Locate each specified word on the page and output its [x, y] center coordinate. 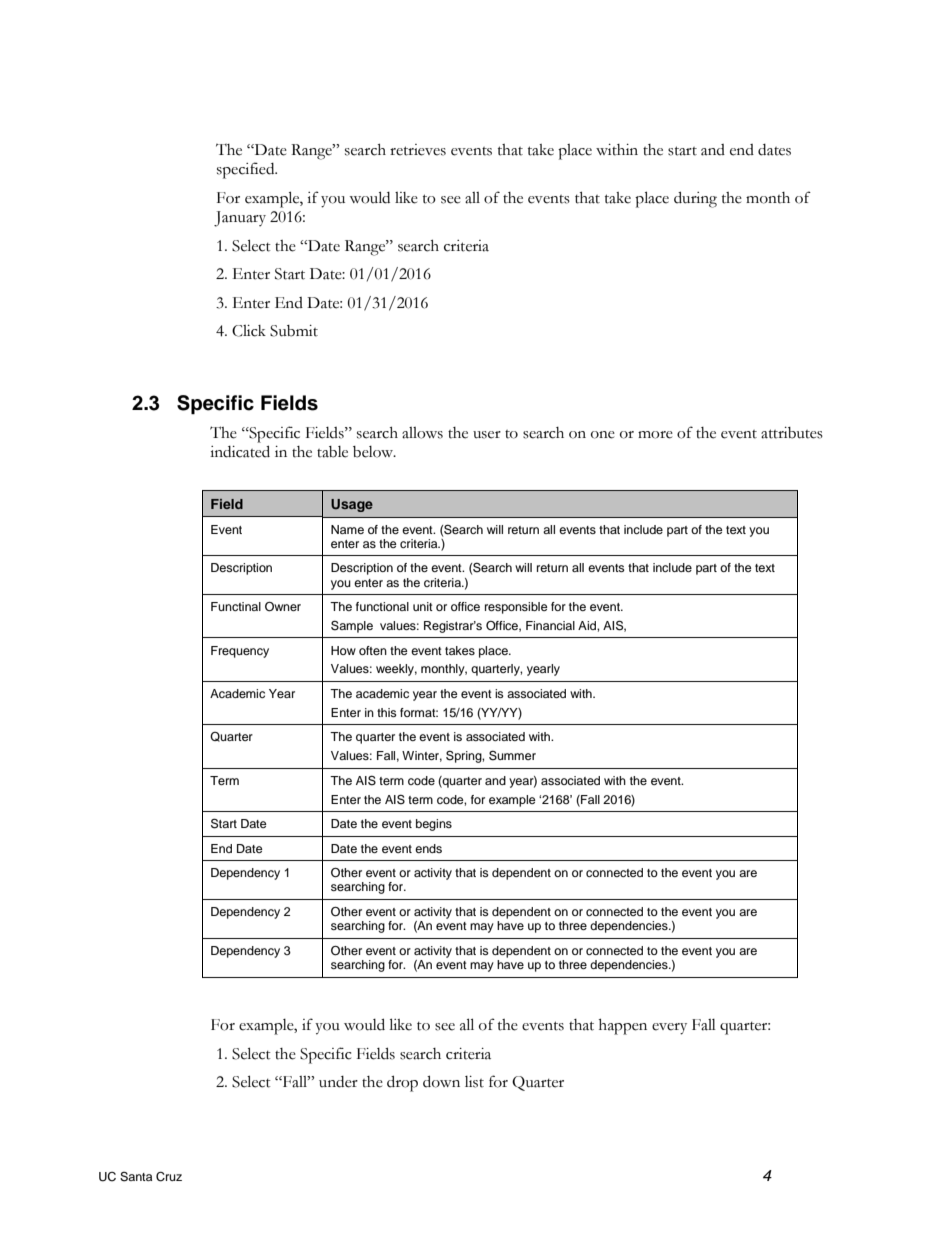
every [669, 1029]
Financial [550, 625]
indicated [240, 451]
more [655, 435]
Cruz [169, 1177]
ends [428, 848]
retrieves [418, 150]
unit [423, 606]
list [474, 1082]
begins [434, 825]
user [487, 435]
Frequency [240, 652]
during [695, 199]
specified [247, 170]
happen [623, 1027]
